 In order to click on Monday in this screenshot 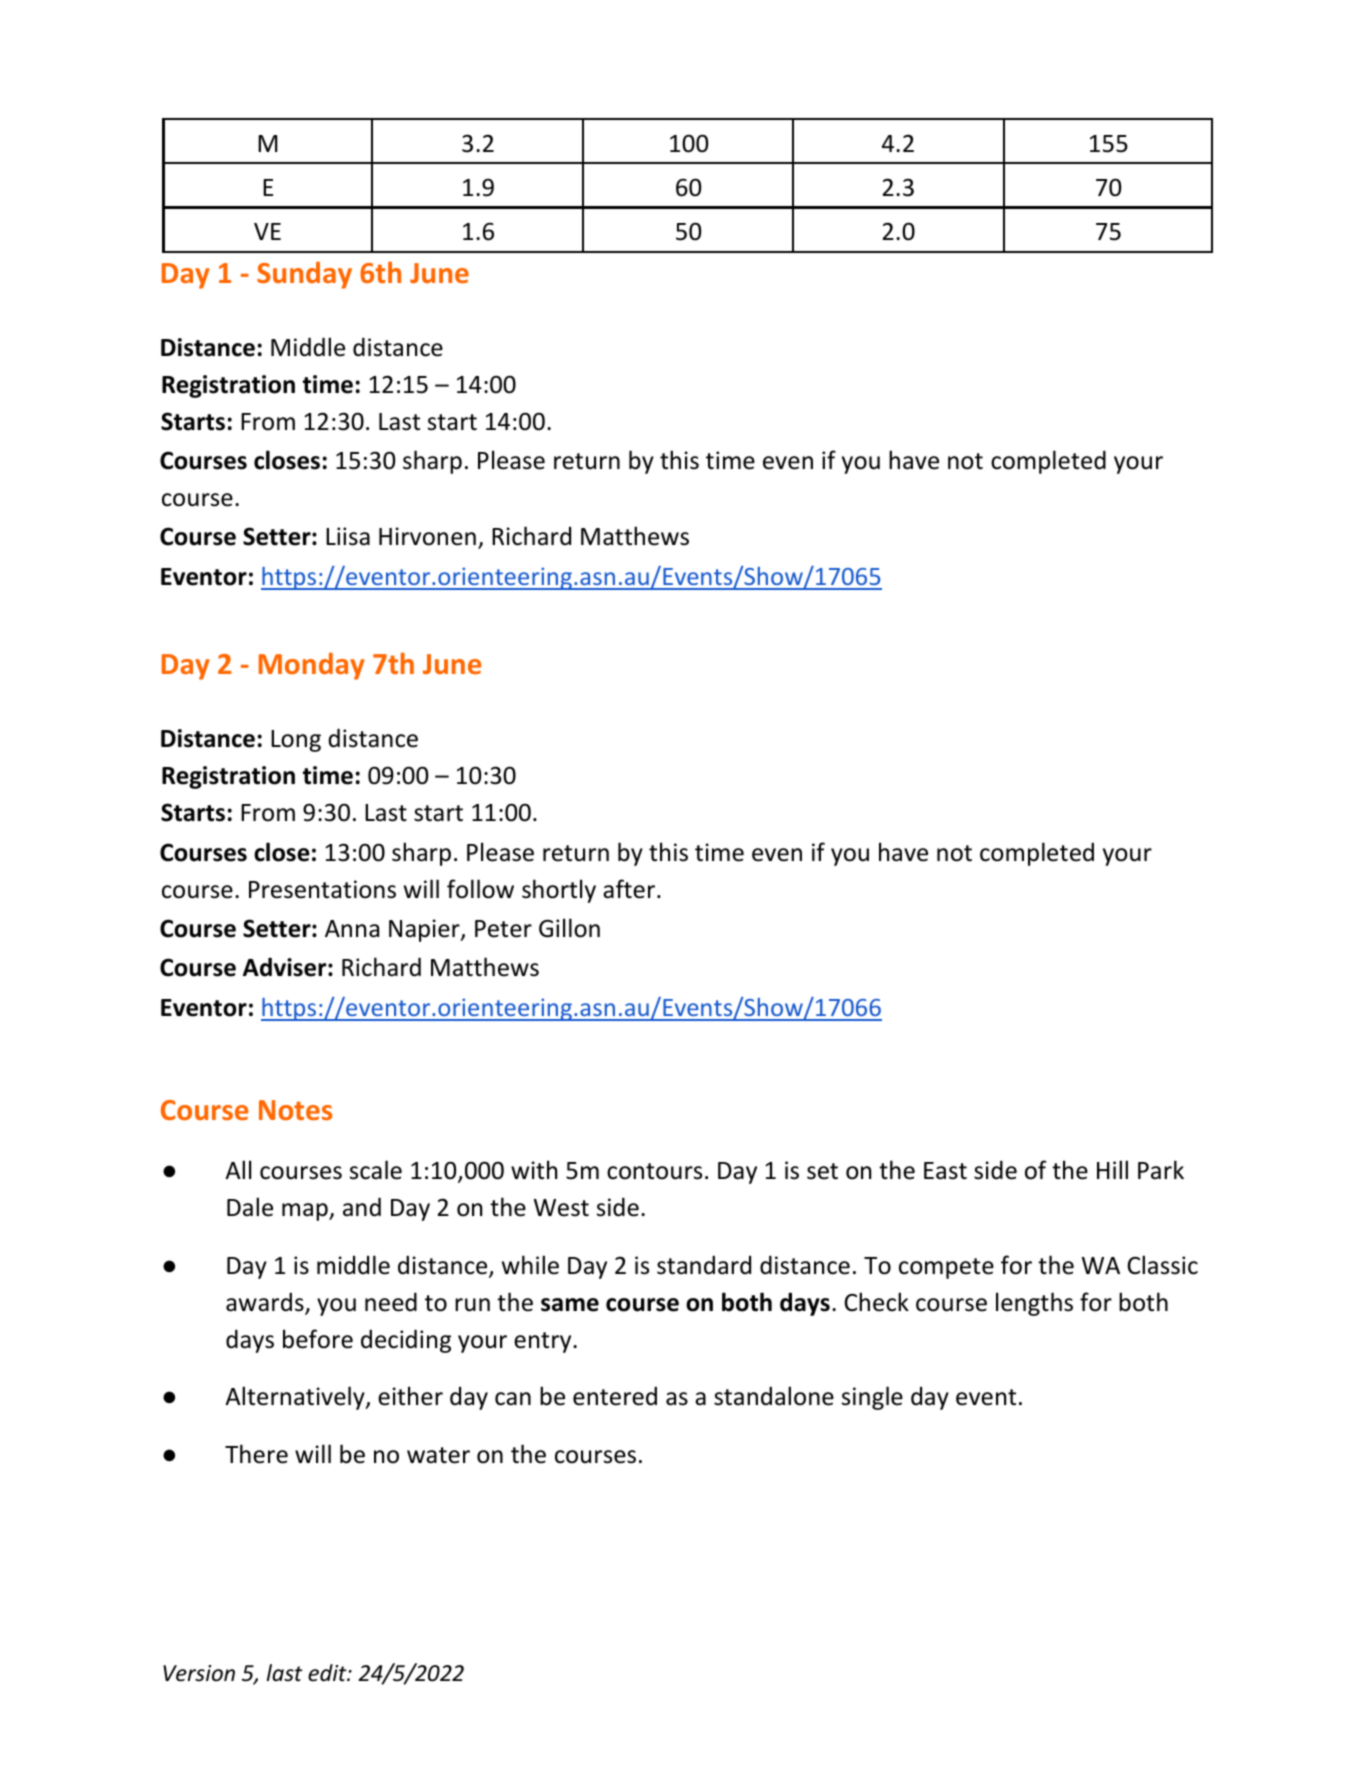, I will do `click(312, 666)`.
